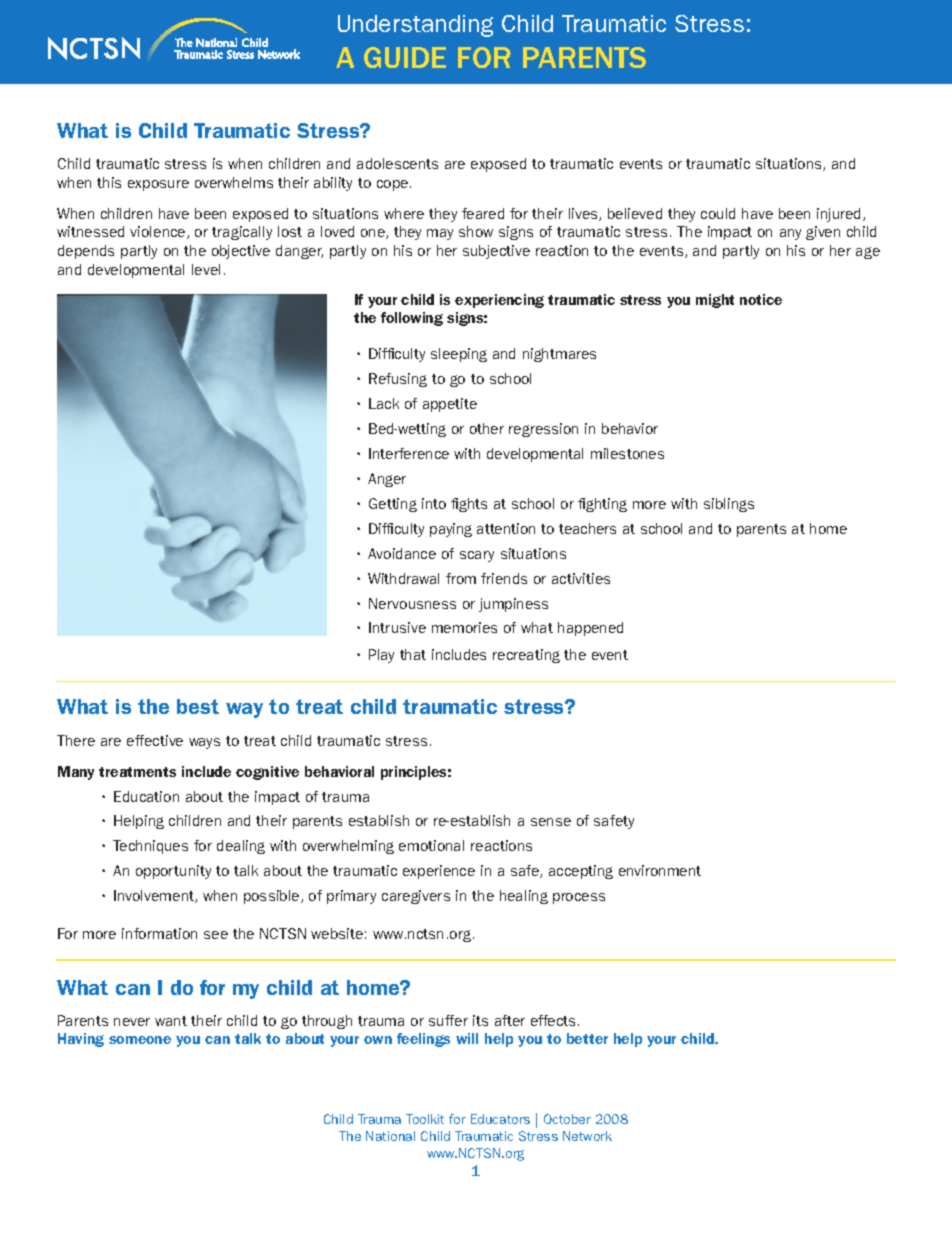 The width and height of the screenshot is (952, 1233). Describe the element at coordinates (587, 1136) in the screenshot. I see `Network` at that location.
